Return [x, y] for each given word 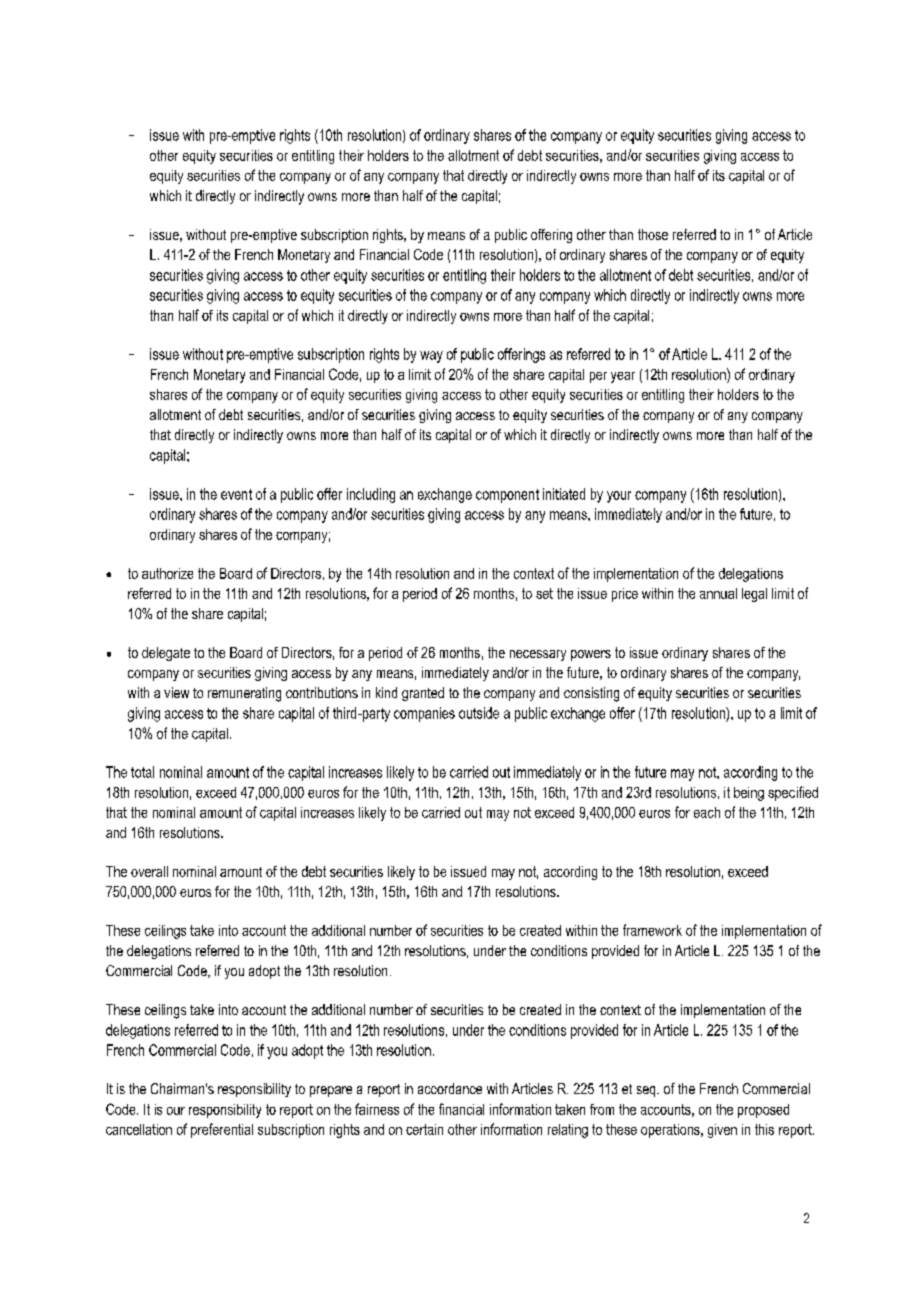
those [653, 234]
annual [718, 593]
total [142, 772]
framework [652, 930]
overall [149, 871]
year [623, 377]
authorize [167, 573]
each [707, 812]
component [507, 496]
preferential [222, 1130]
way [431, 357]
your [619, 497]
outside [479, 713]
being [749, 794]
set [544, 593]
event [236, 494]
